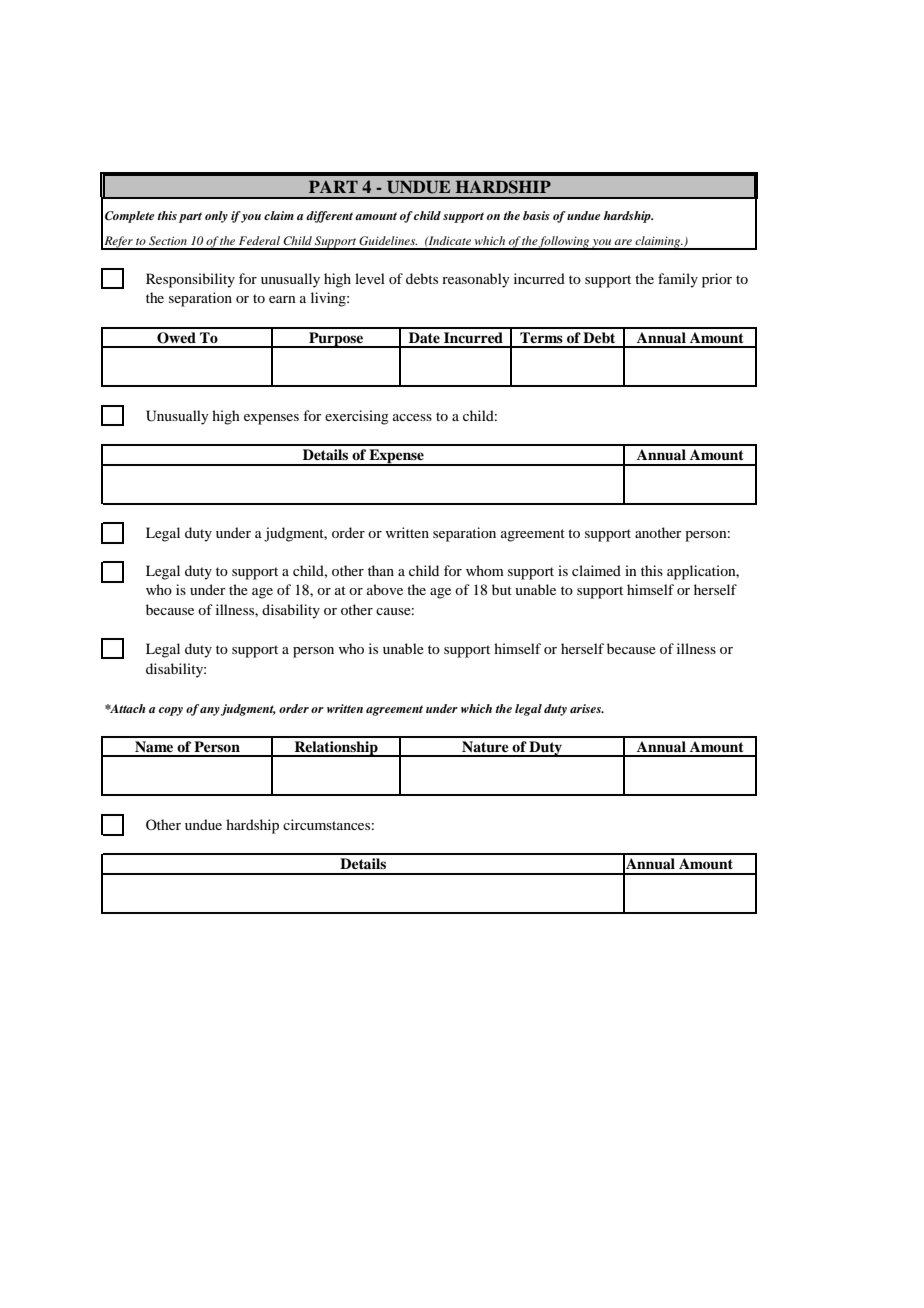  I want to click on but, so click(502, 589).
